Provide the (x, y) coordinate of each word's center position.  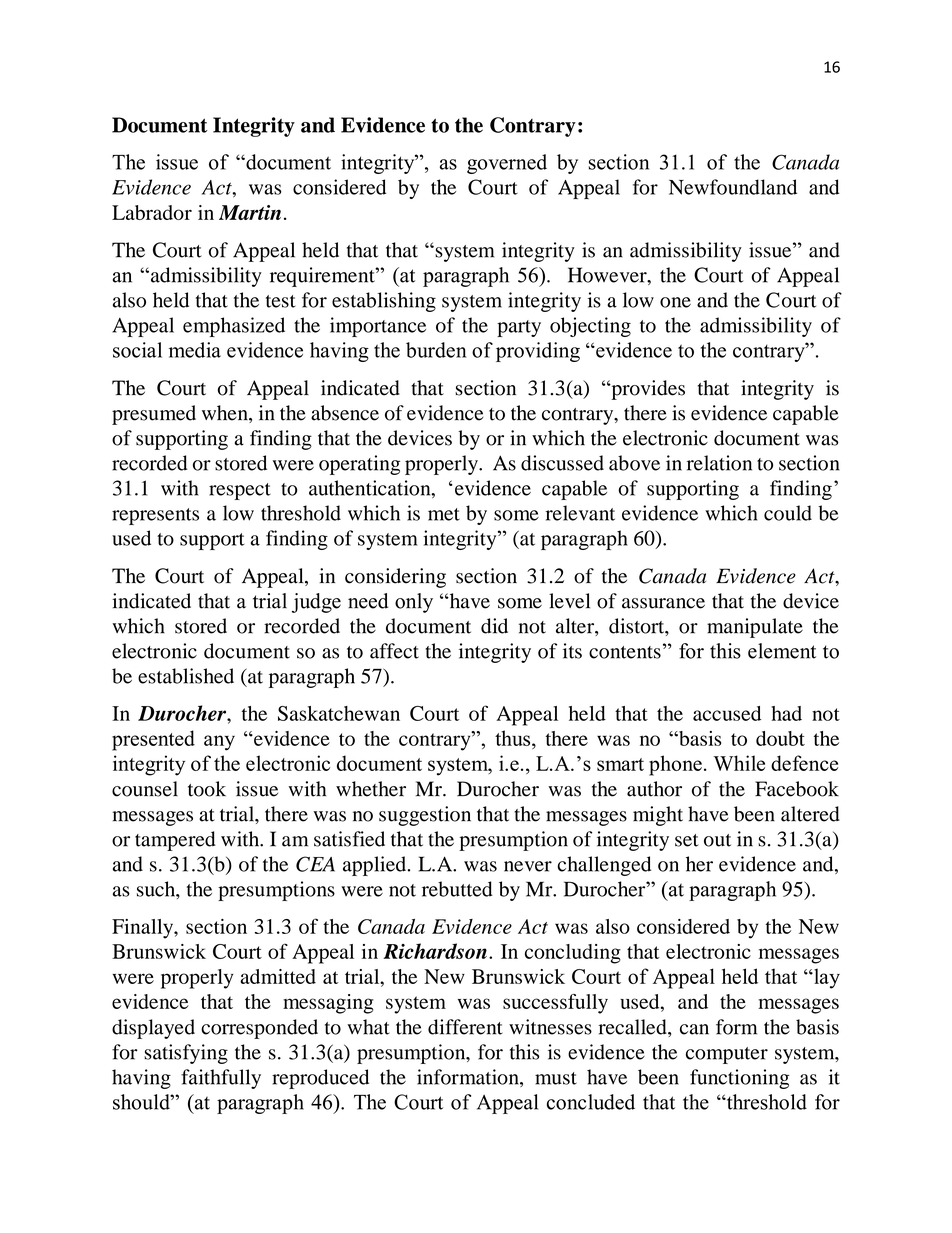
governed (507, 164)
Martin (250, 212)
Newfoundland (733, 187)
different (465, 1027)
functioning (739, 1079)
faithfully (221, 1079)
